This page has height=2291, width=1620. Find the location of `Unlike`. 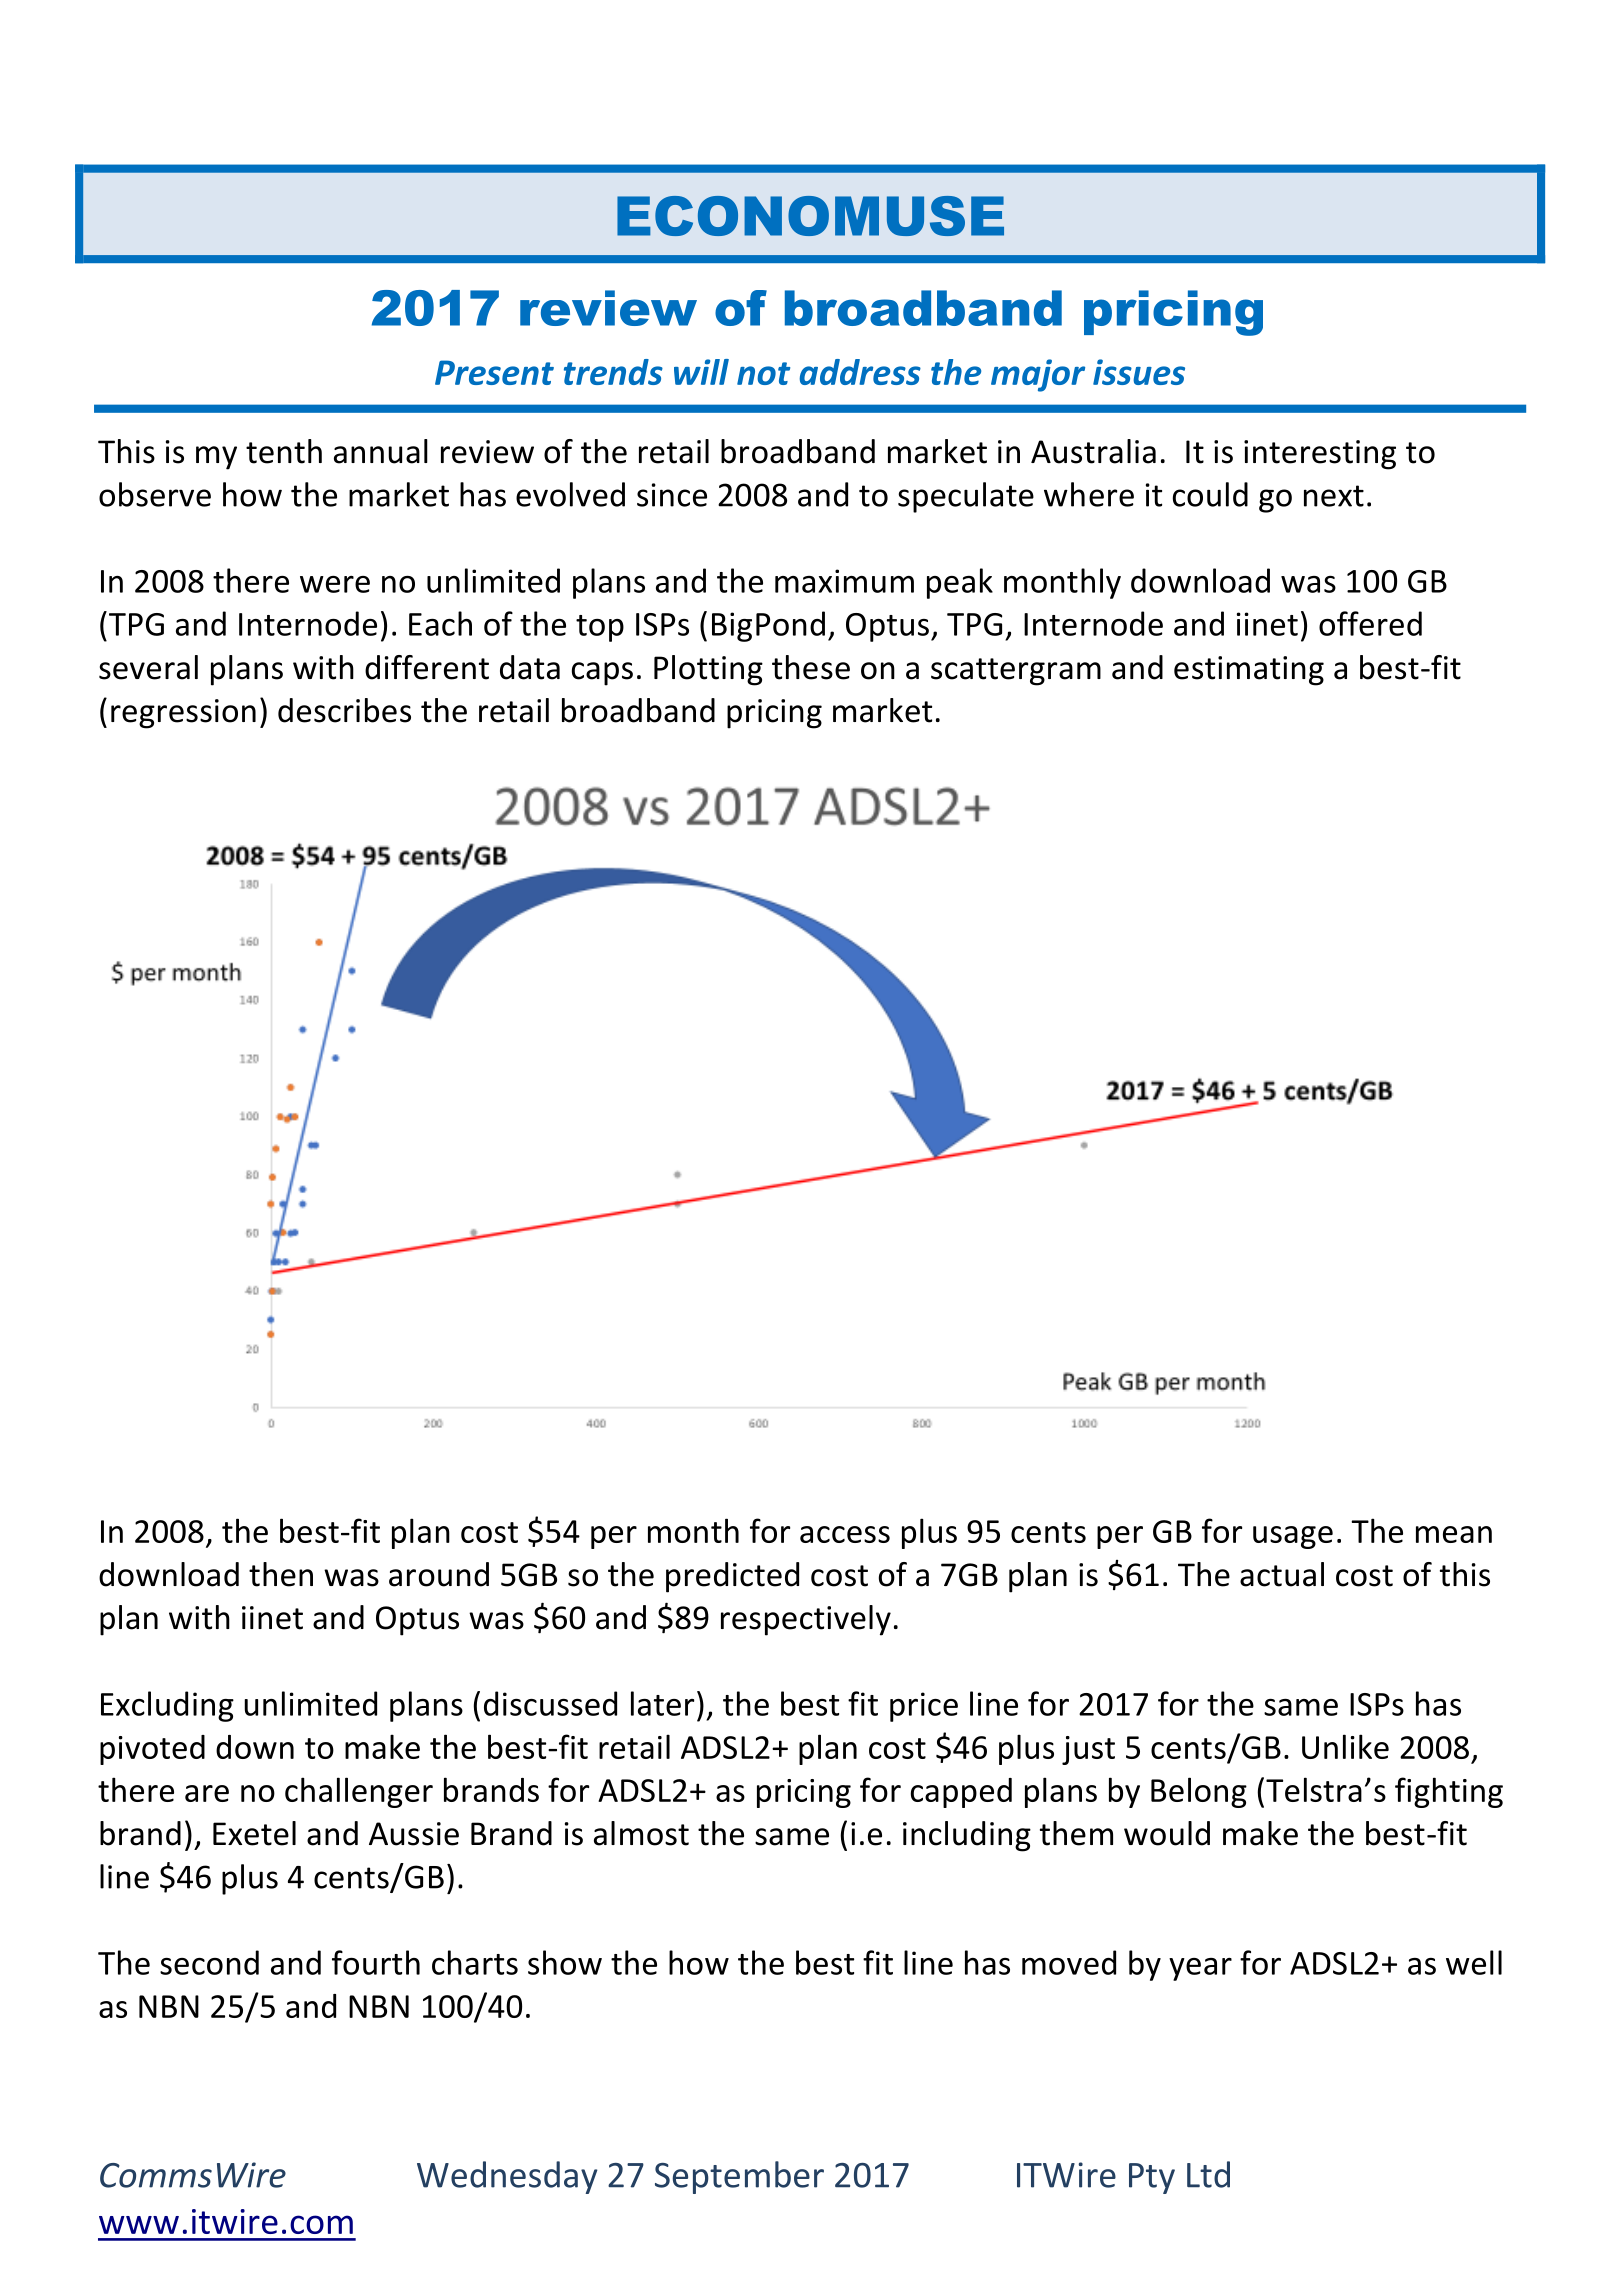

Unlike is located at coordinates (1345, 1746).
